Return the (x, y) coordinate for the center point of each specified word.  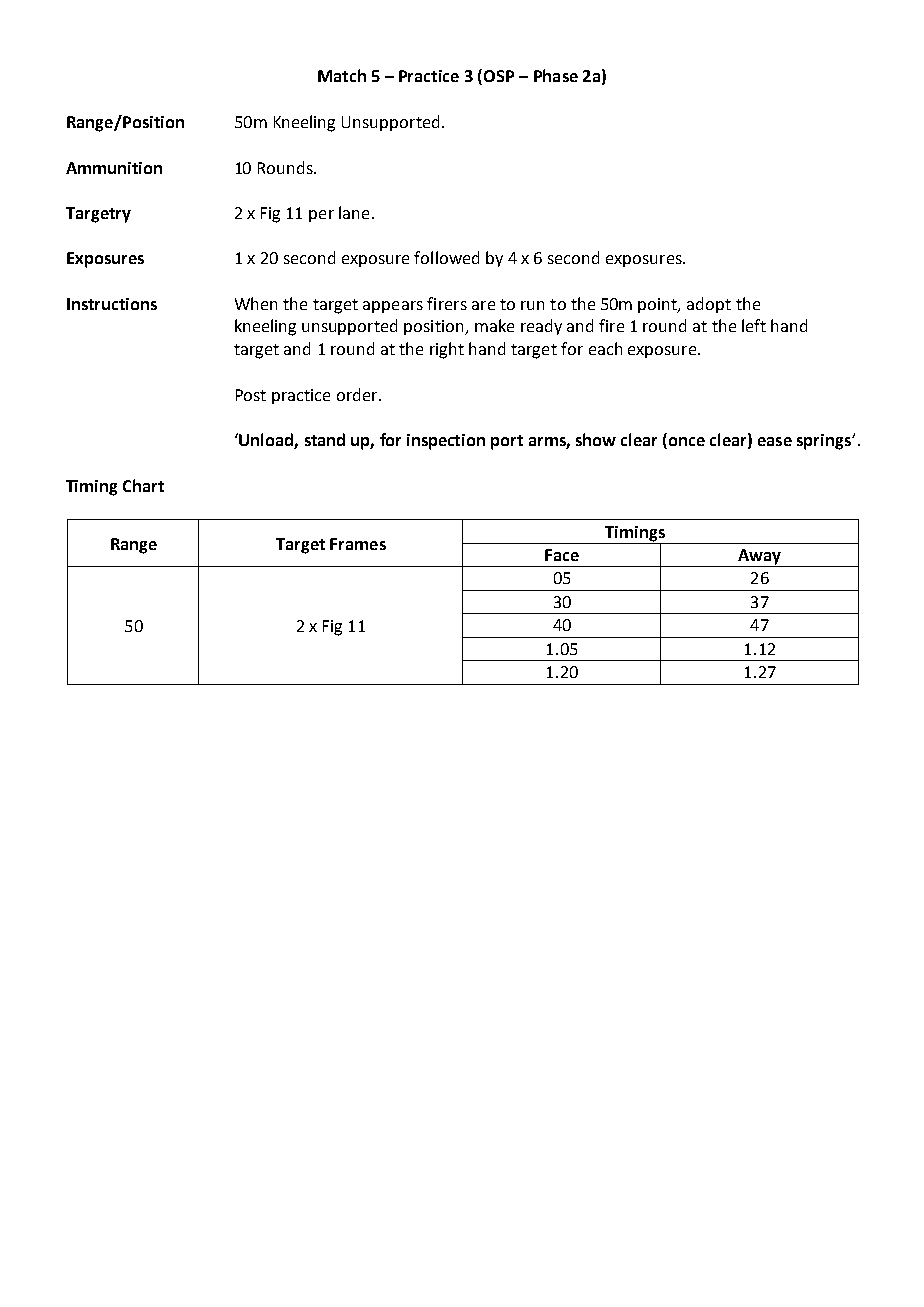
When (256, 303)
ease (775, 441)
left (754, 325)
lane (354, 212)
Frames (358, 544)
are (483, 305)
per (321, 216)
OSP (499, 76)
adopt (709, 305)
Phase (556, 75)
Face (562, 555)
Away (759, 558)
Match (342, 75)
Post (251, 395)
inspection (446, 442)
